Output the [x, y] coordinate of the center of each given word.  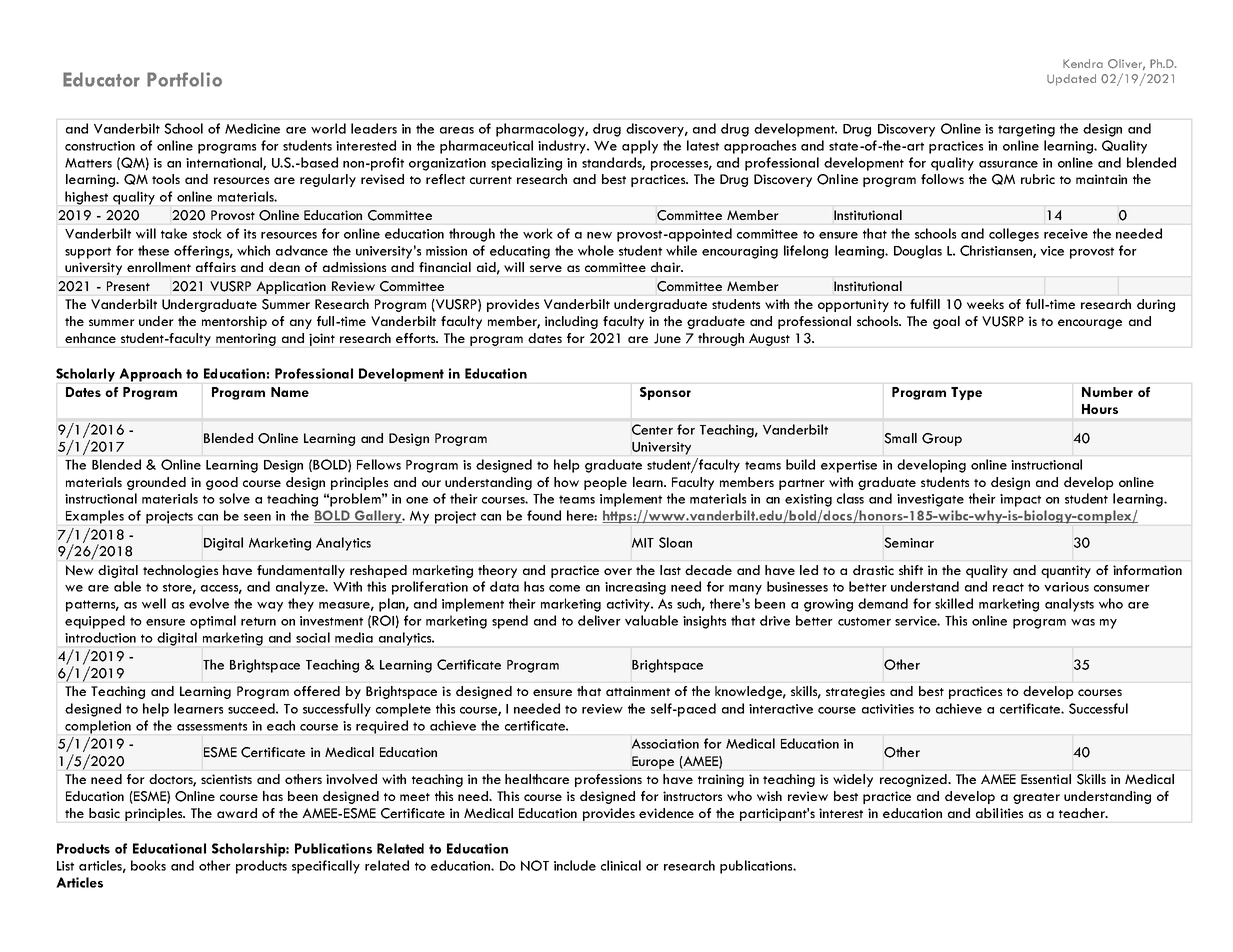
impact [1020, 500]
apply [640, 147]
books [148, 865]
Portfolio [184, 79]
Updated [1071, 80]
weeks [985, 304]
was [1083, 622]
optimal [213, 622]
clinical [621, 865]
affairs [216, 267]
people [605, 483]
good [222, 483]
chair [667, 267]
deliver [599, 620]
